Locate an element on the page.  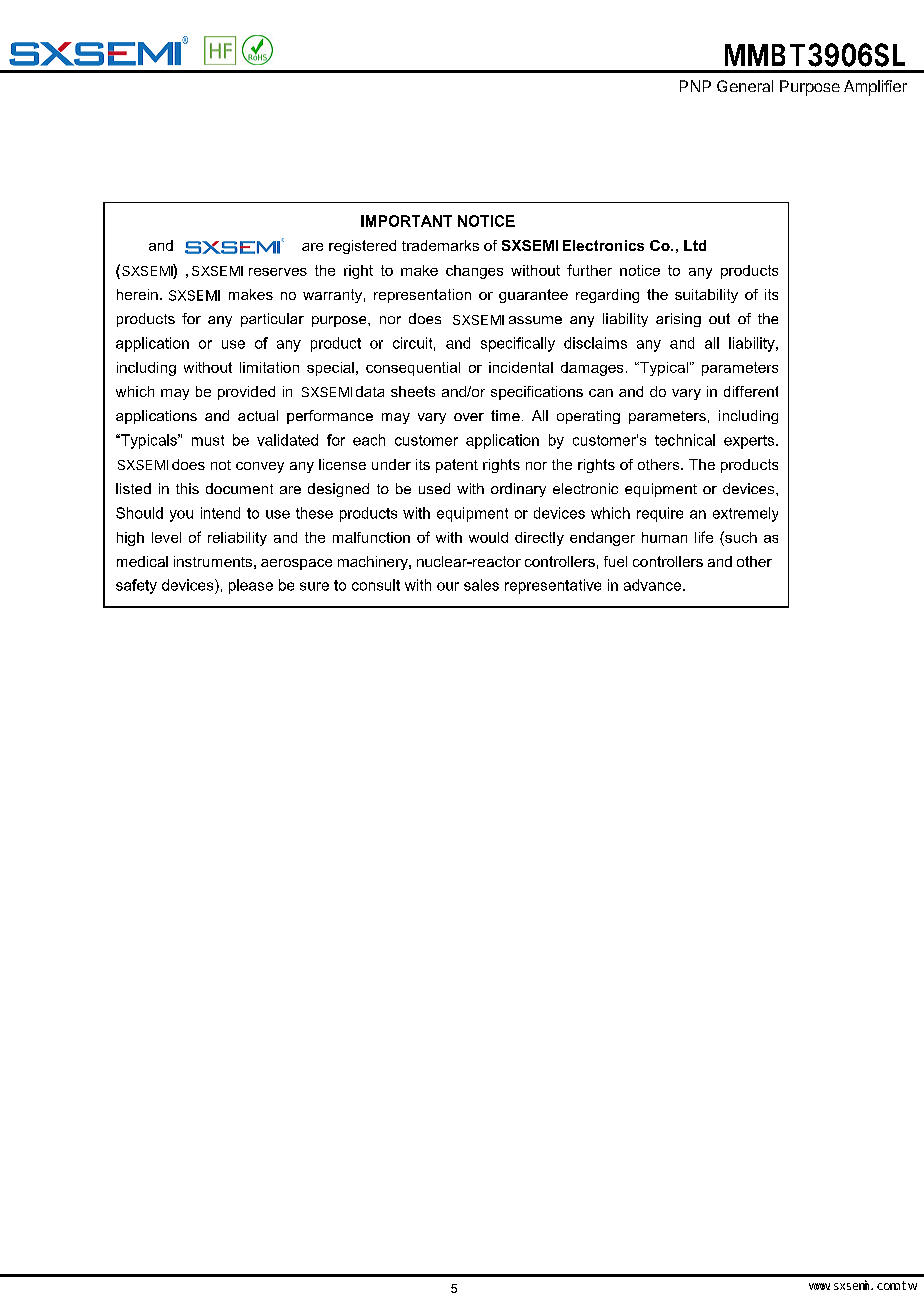
such is located at coordinates (740, 537).
